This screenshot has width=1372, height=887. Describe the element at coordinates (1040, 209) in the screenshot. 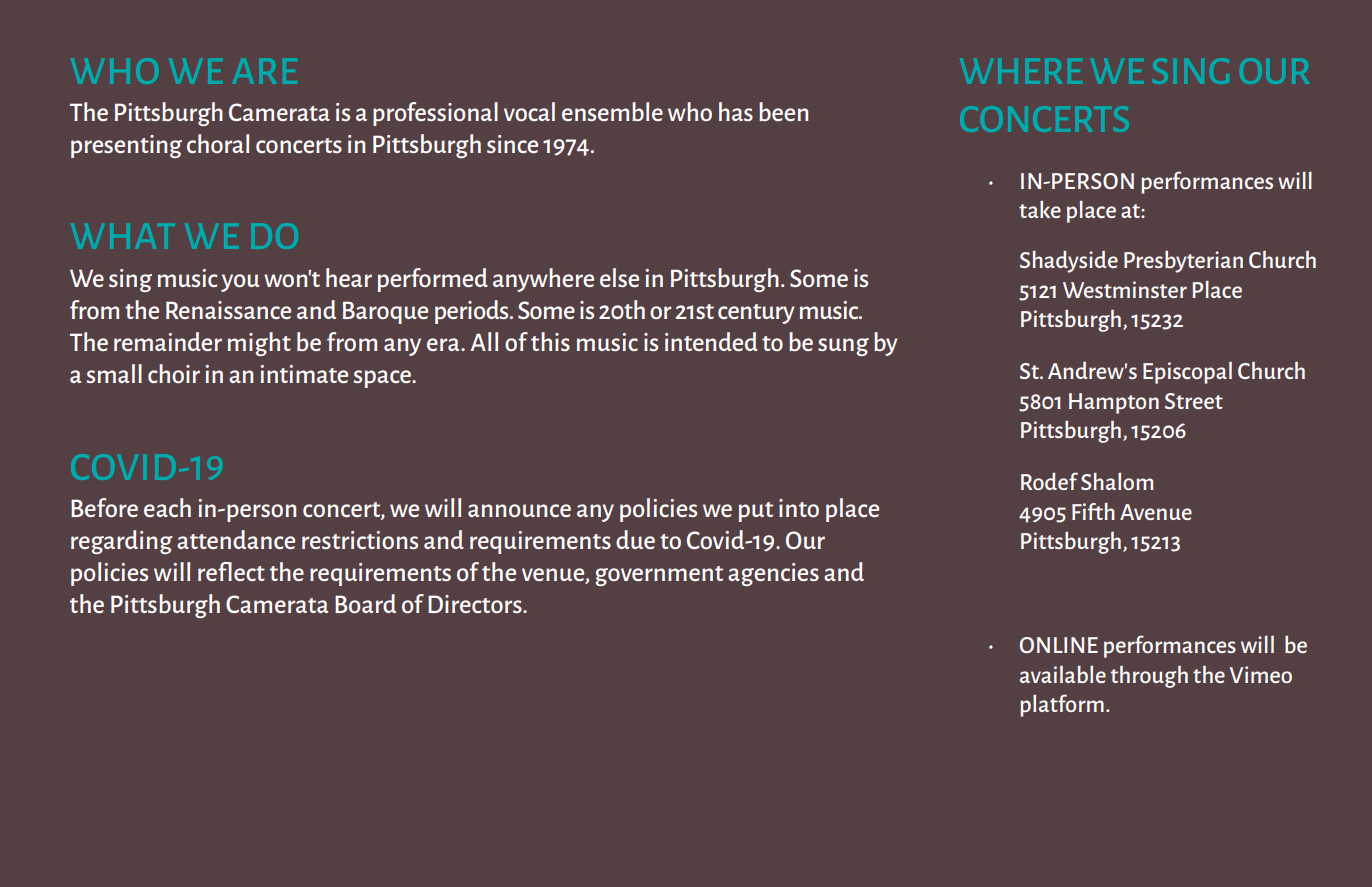

I see `take` at that location.
